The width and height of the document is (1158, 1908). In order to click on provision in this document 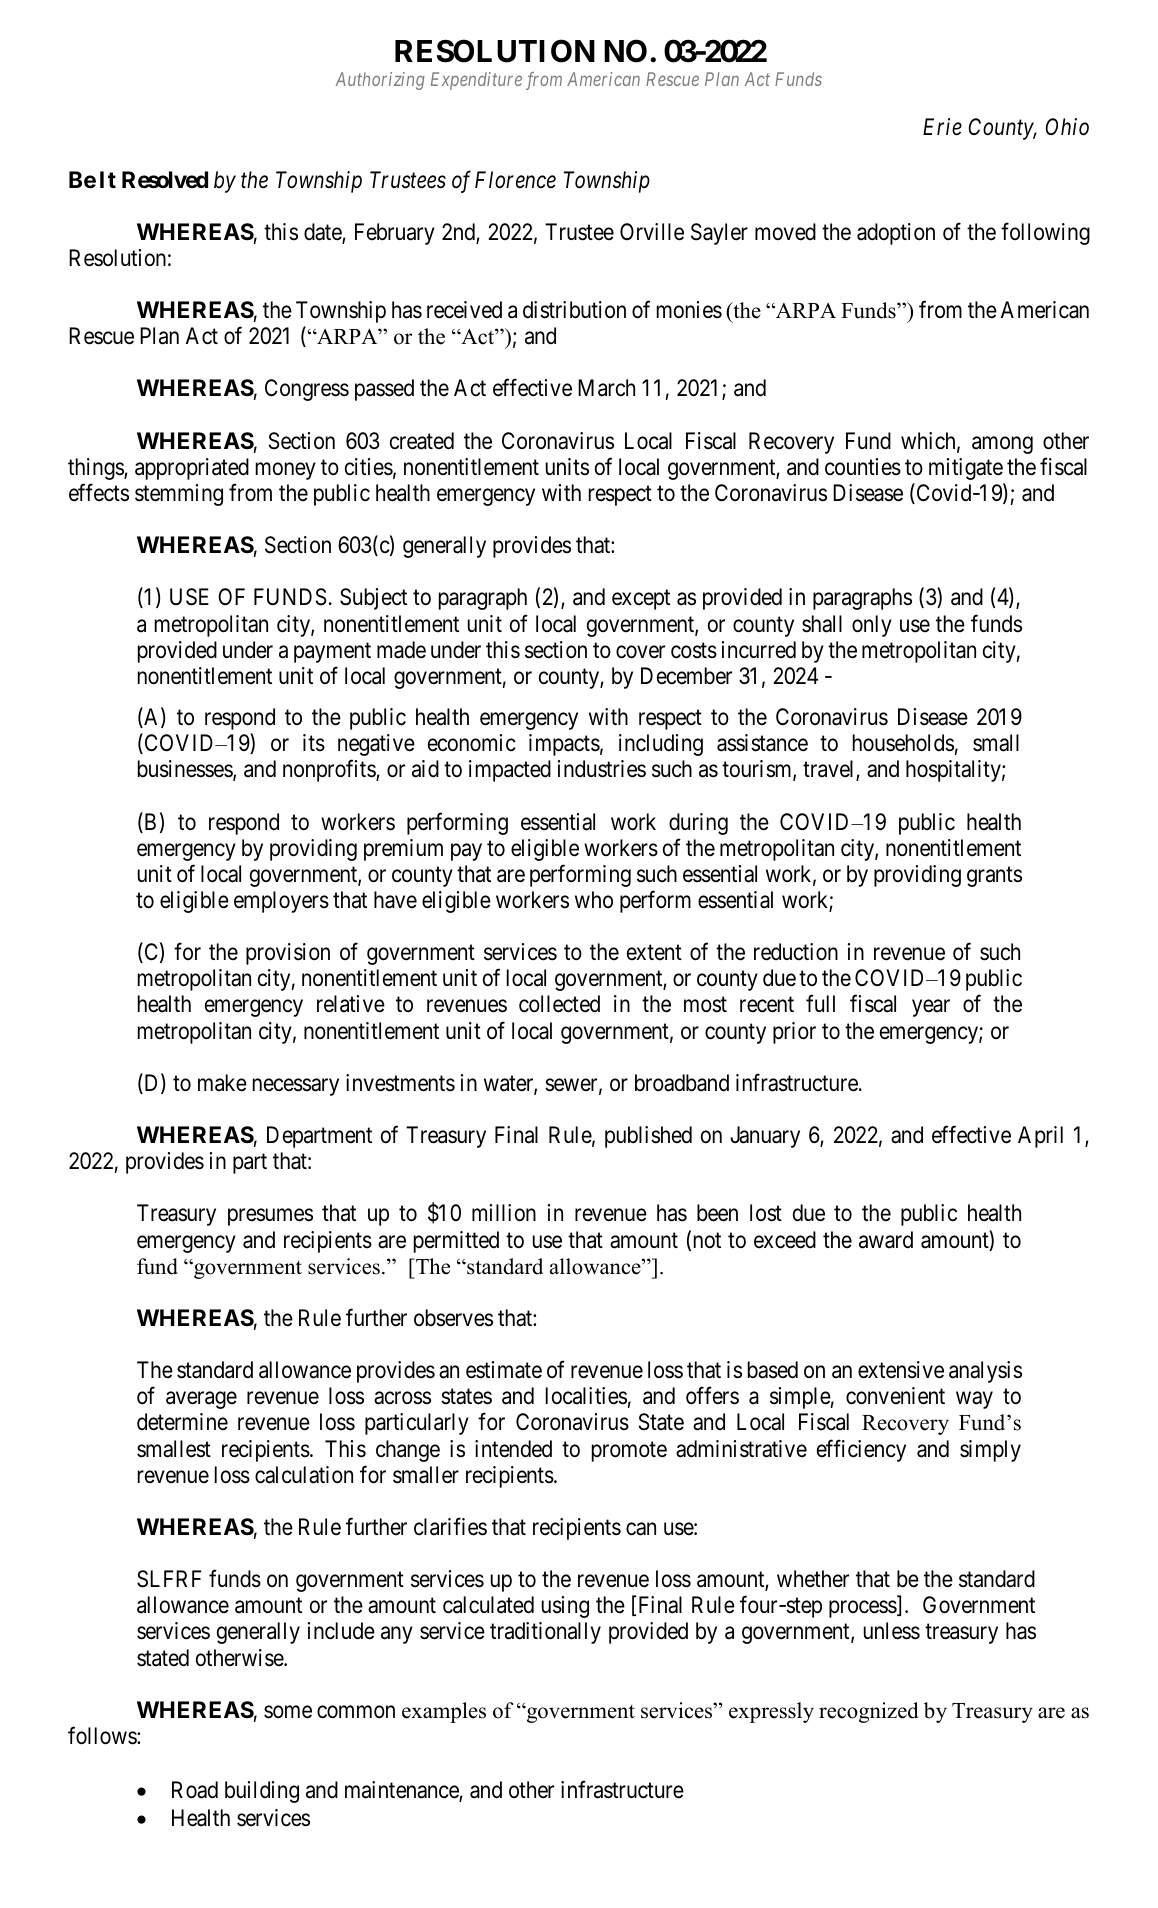, I will do `click(288, 954)`.
